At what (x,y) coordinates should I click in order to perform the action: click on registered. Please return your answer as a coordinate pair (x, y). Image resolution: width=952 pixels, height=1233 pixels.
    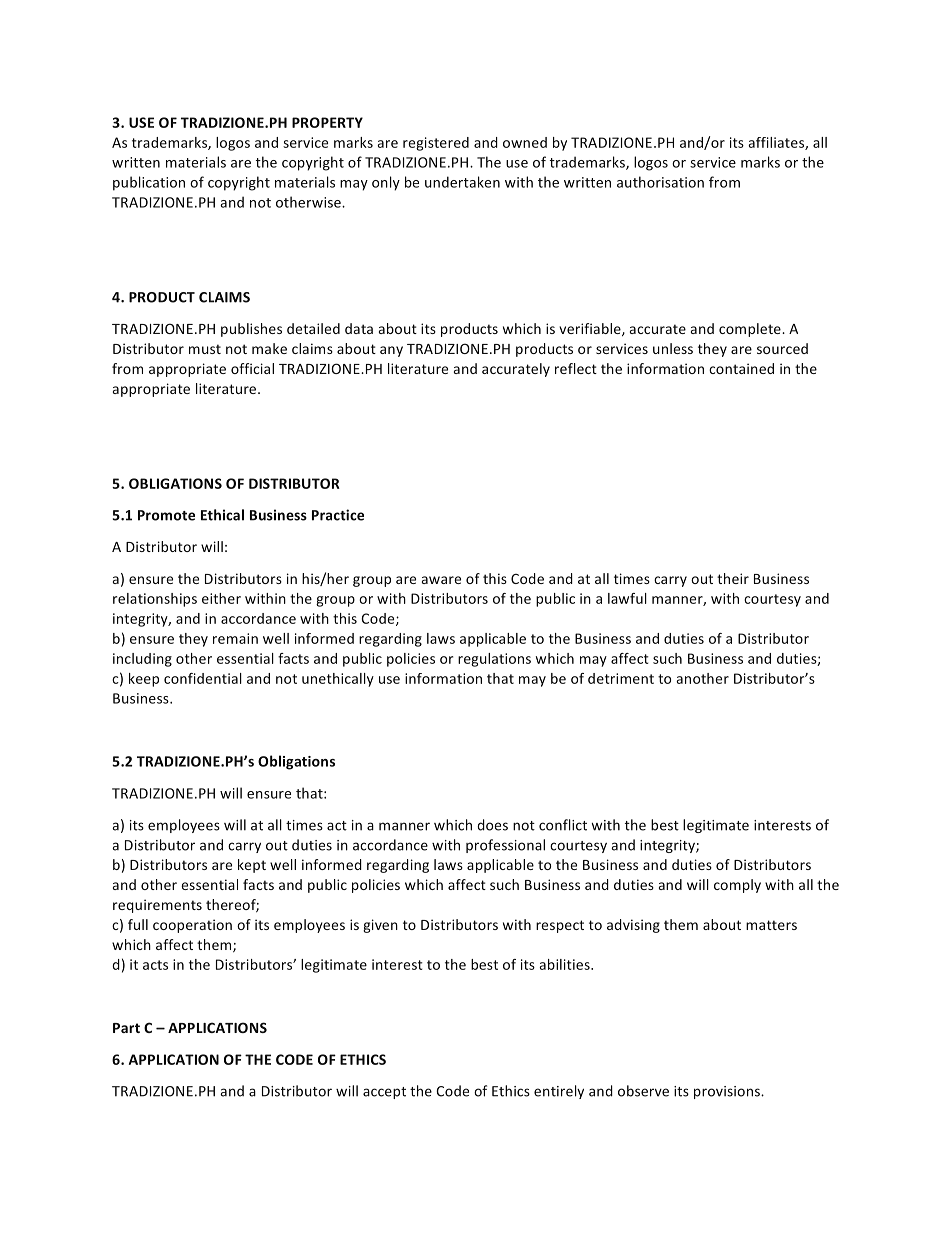
    Looking at the image, I should click on (436, 144).
